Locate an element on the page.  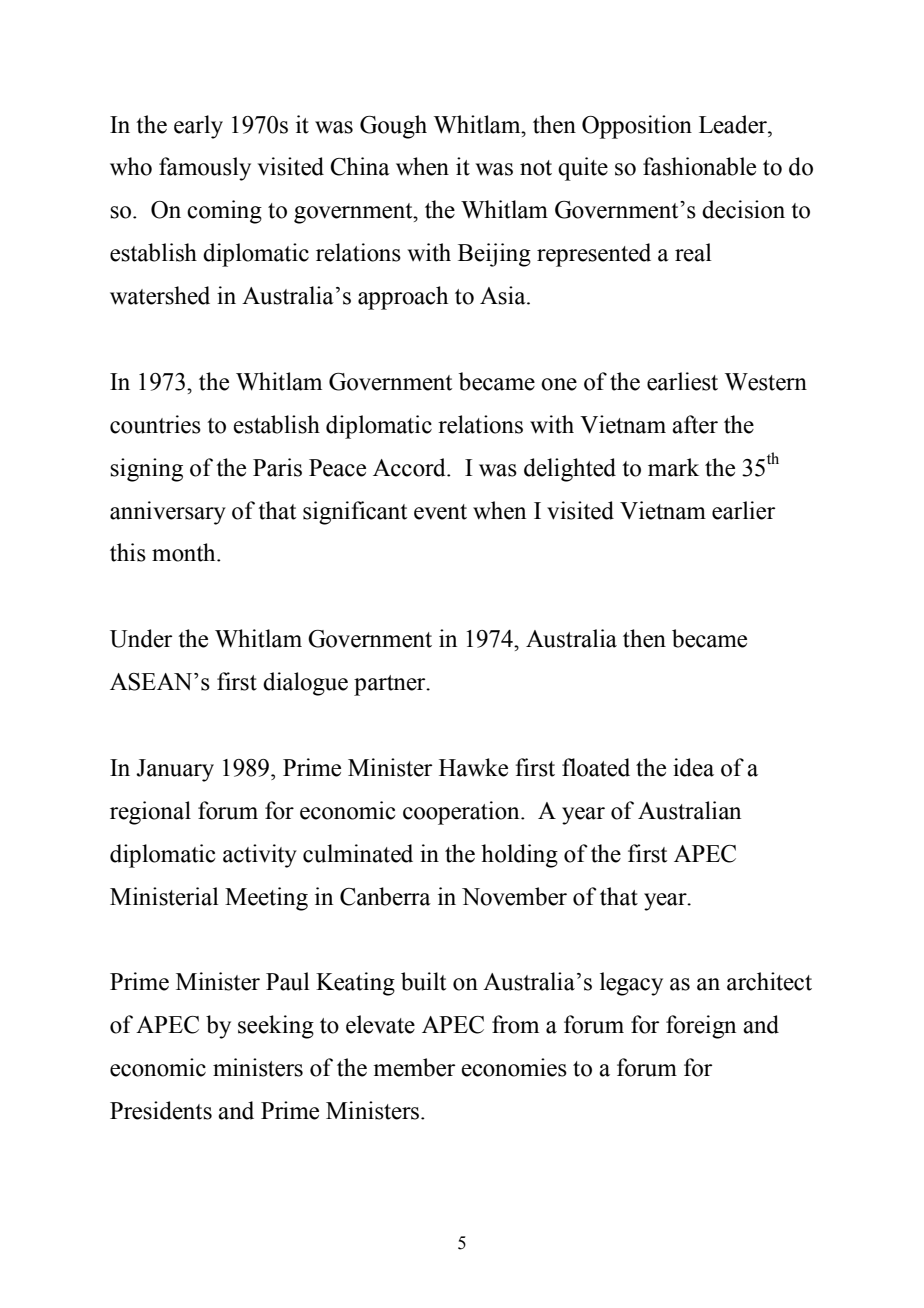
foreign is located at coordinates (701, 1027).
